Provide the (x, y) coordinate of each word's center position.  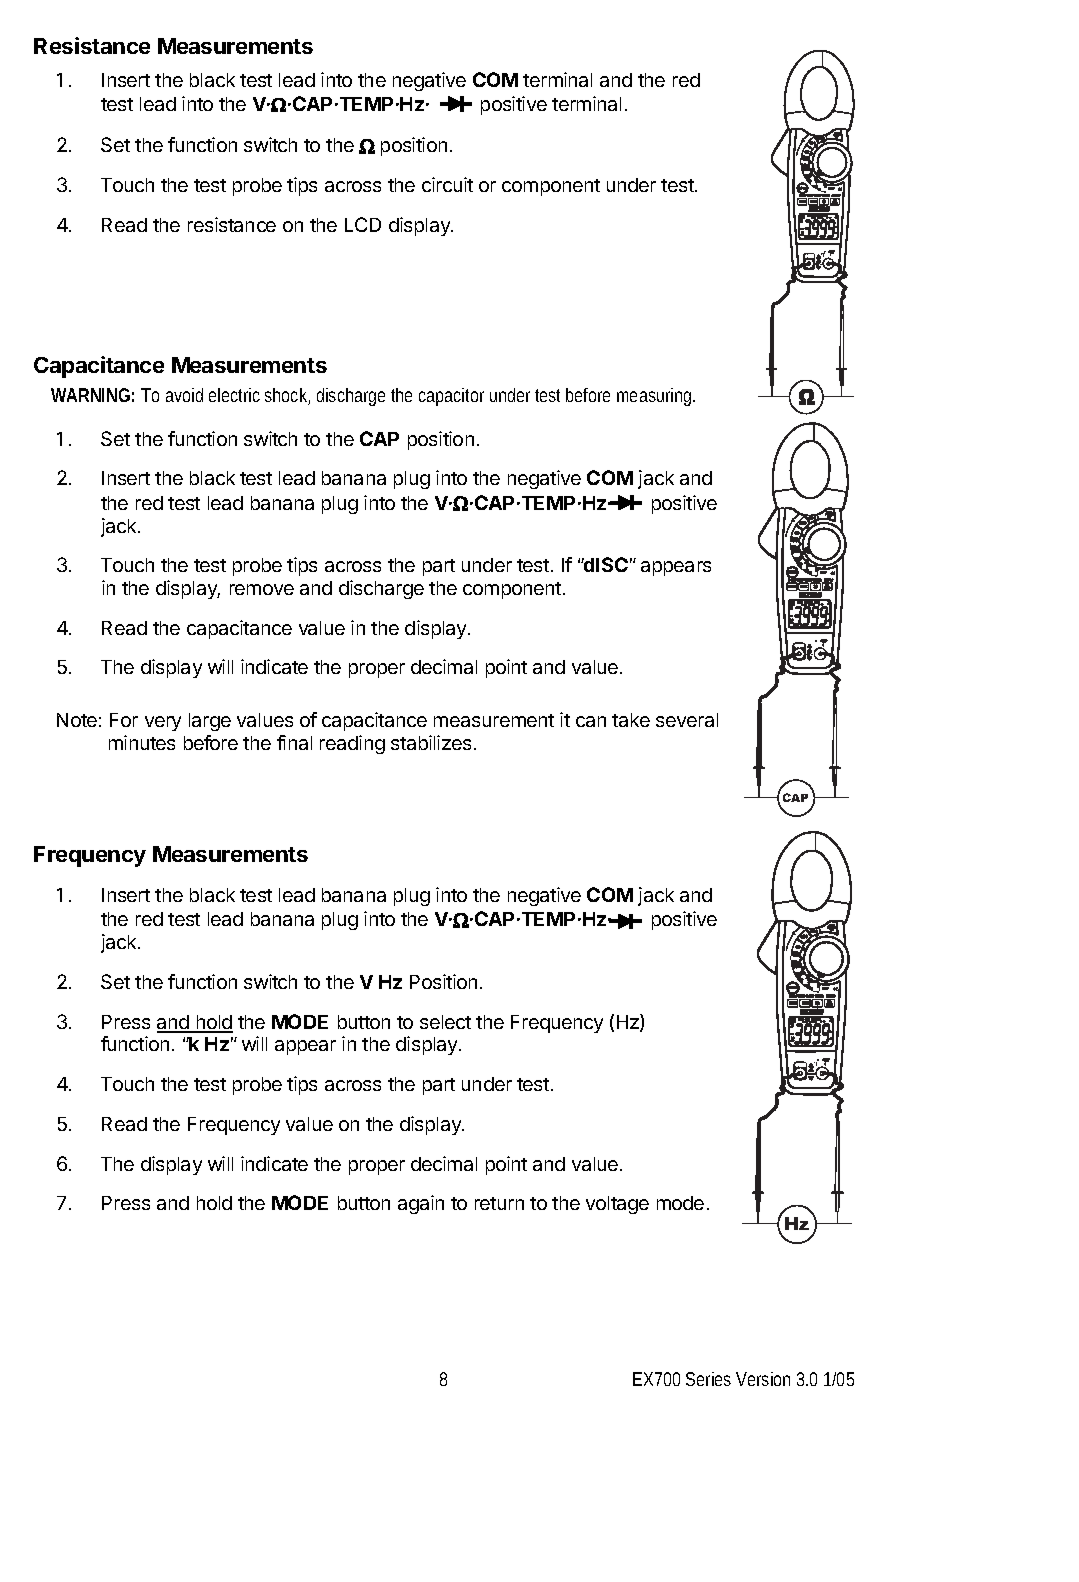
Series (708, 1379)
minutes (142, 742)
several (687, 720)
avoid (184, 395)
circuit (447, 184)
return (499, 1203)
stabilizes (431, 742)
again (421, 1204)
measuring (656, 397)
